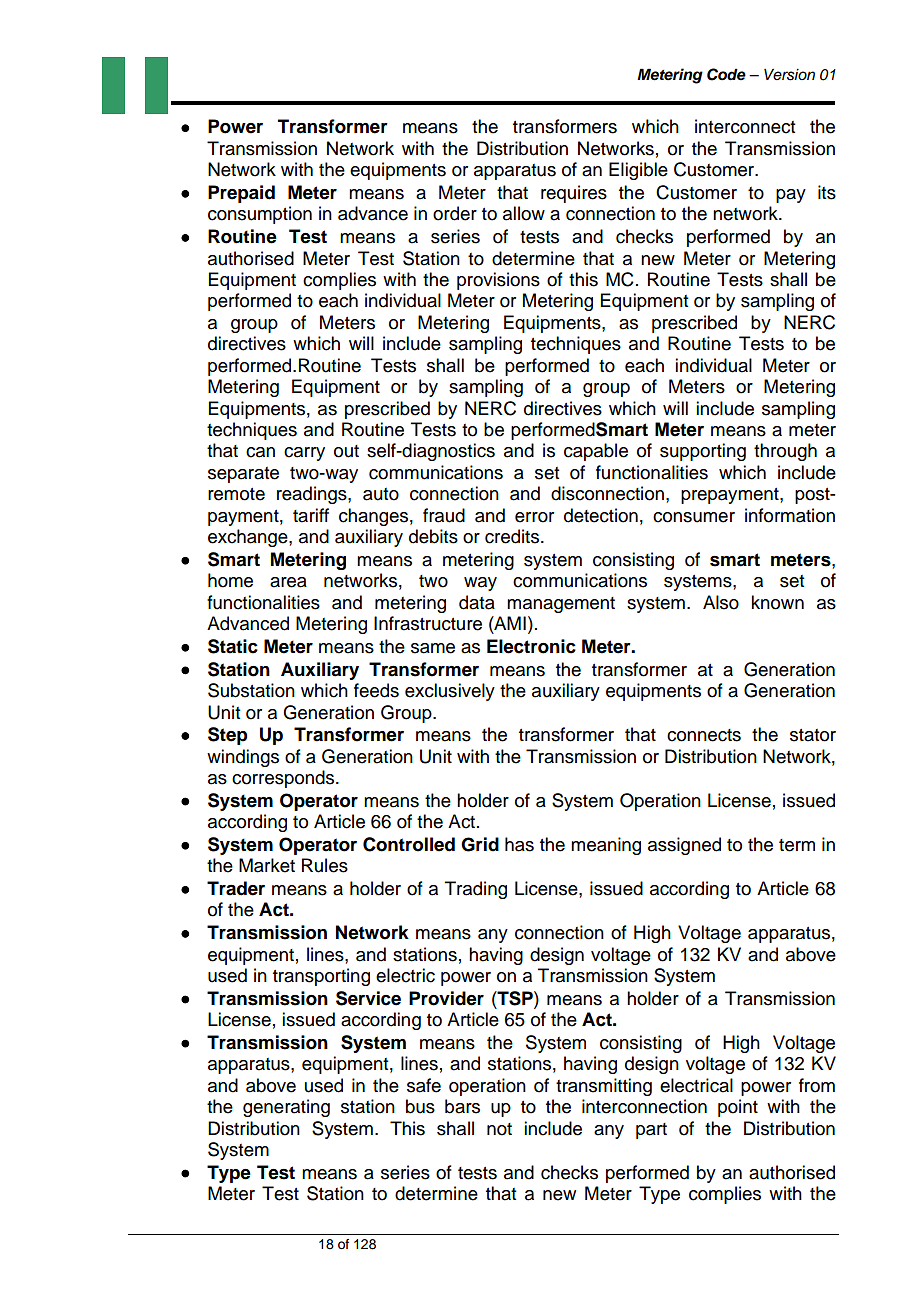  Describe the element at coordinates (726, 74) in the screenshot. I see `Code` at that location.
